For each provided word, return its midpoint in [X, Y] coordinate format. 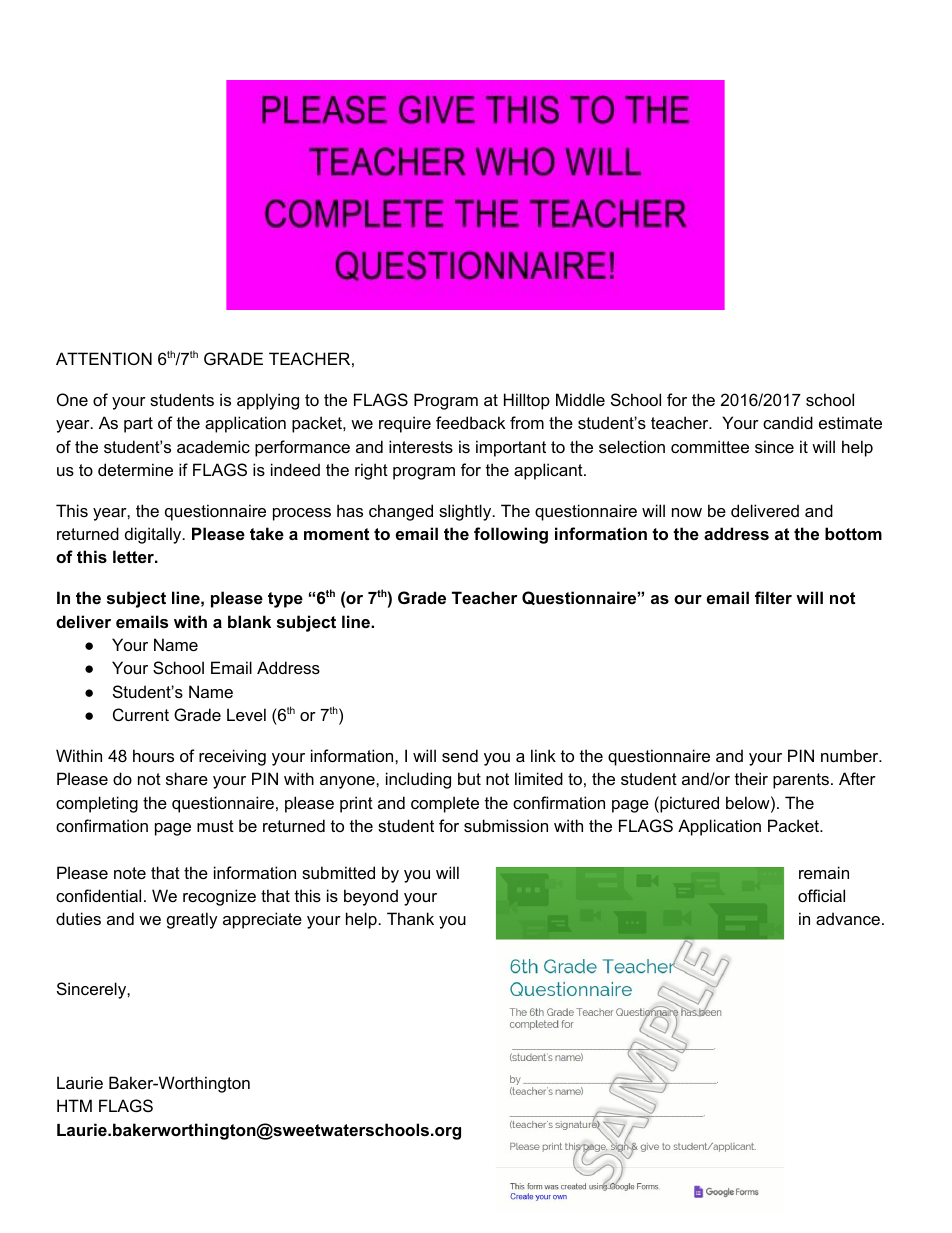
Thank [410, 918]
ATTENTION [104, 358]
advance [848, 918]
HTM [74, 1105]
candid [788, 422]
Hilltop [527, 401]
